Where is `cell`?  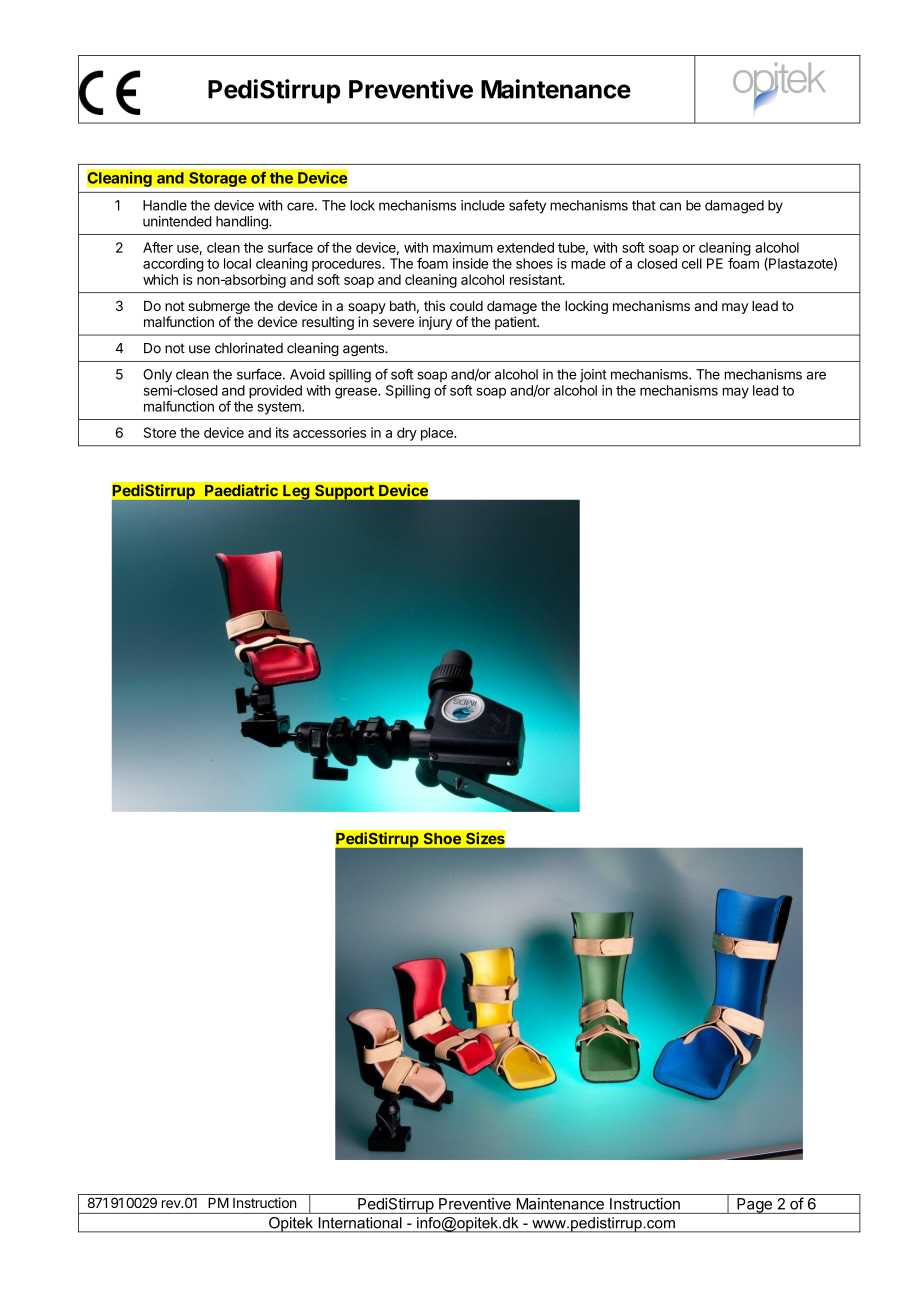 cell is located at coordinates (692, 263).
